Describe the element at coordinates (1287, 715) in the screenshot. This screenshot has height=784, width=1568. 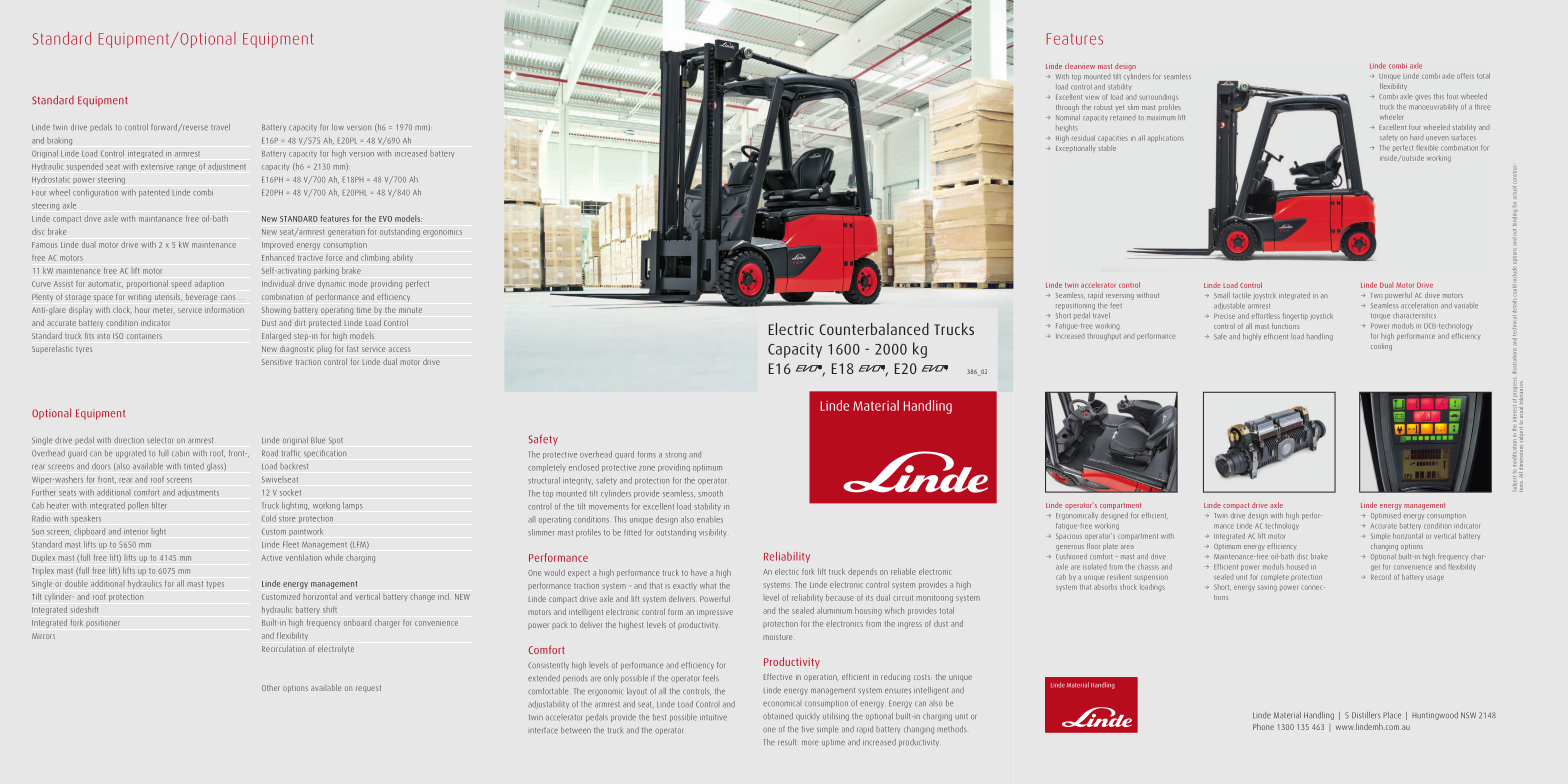
I see `Material` at that location.
